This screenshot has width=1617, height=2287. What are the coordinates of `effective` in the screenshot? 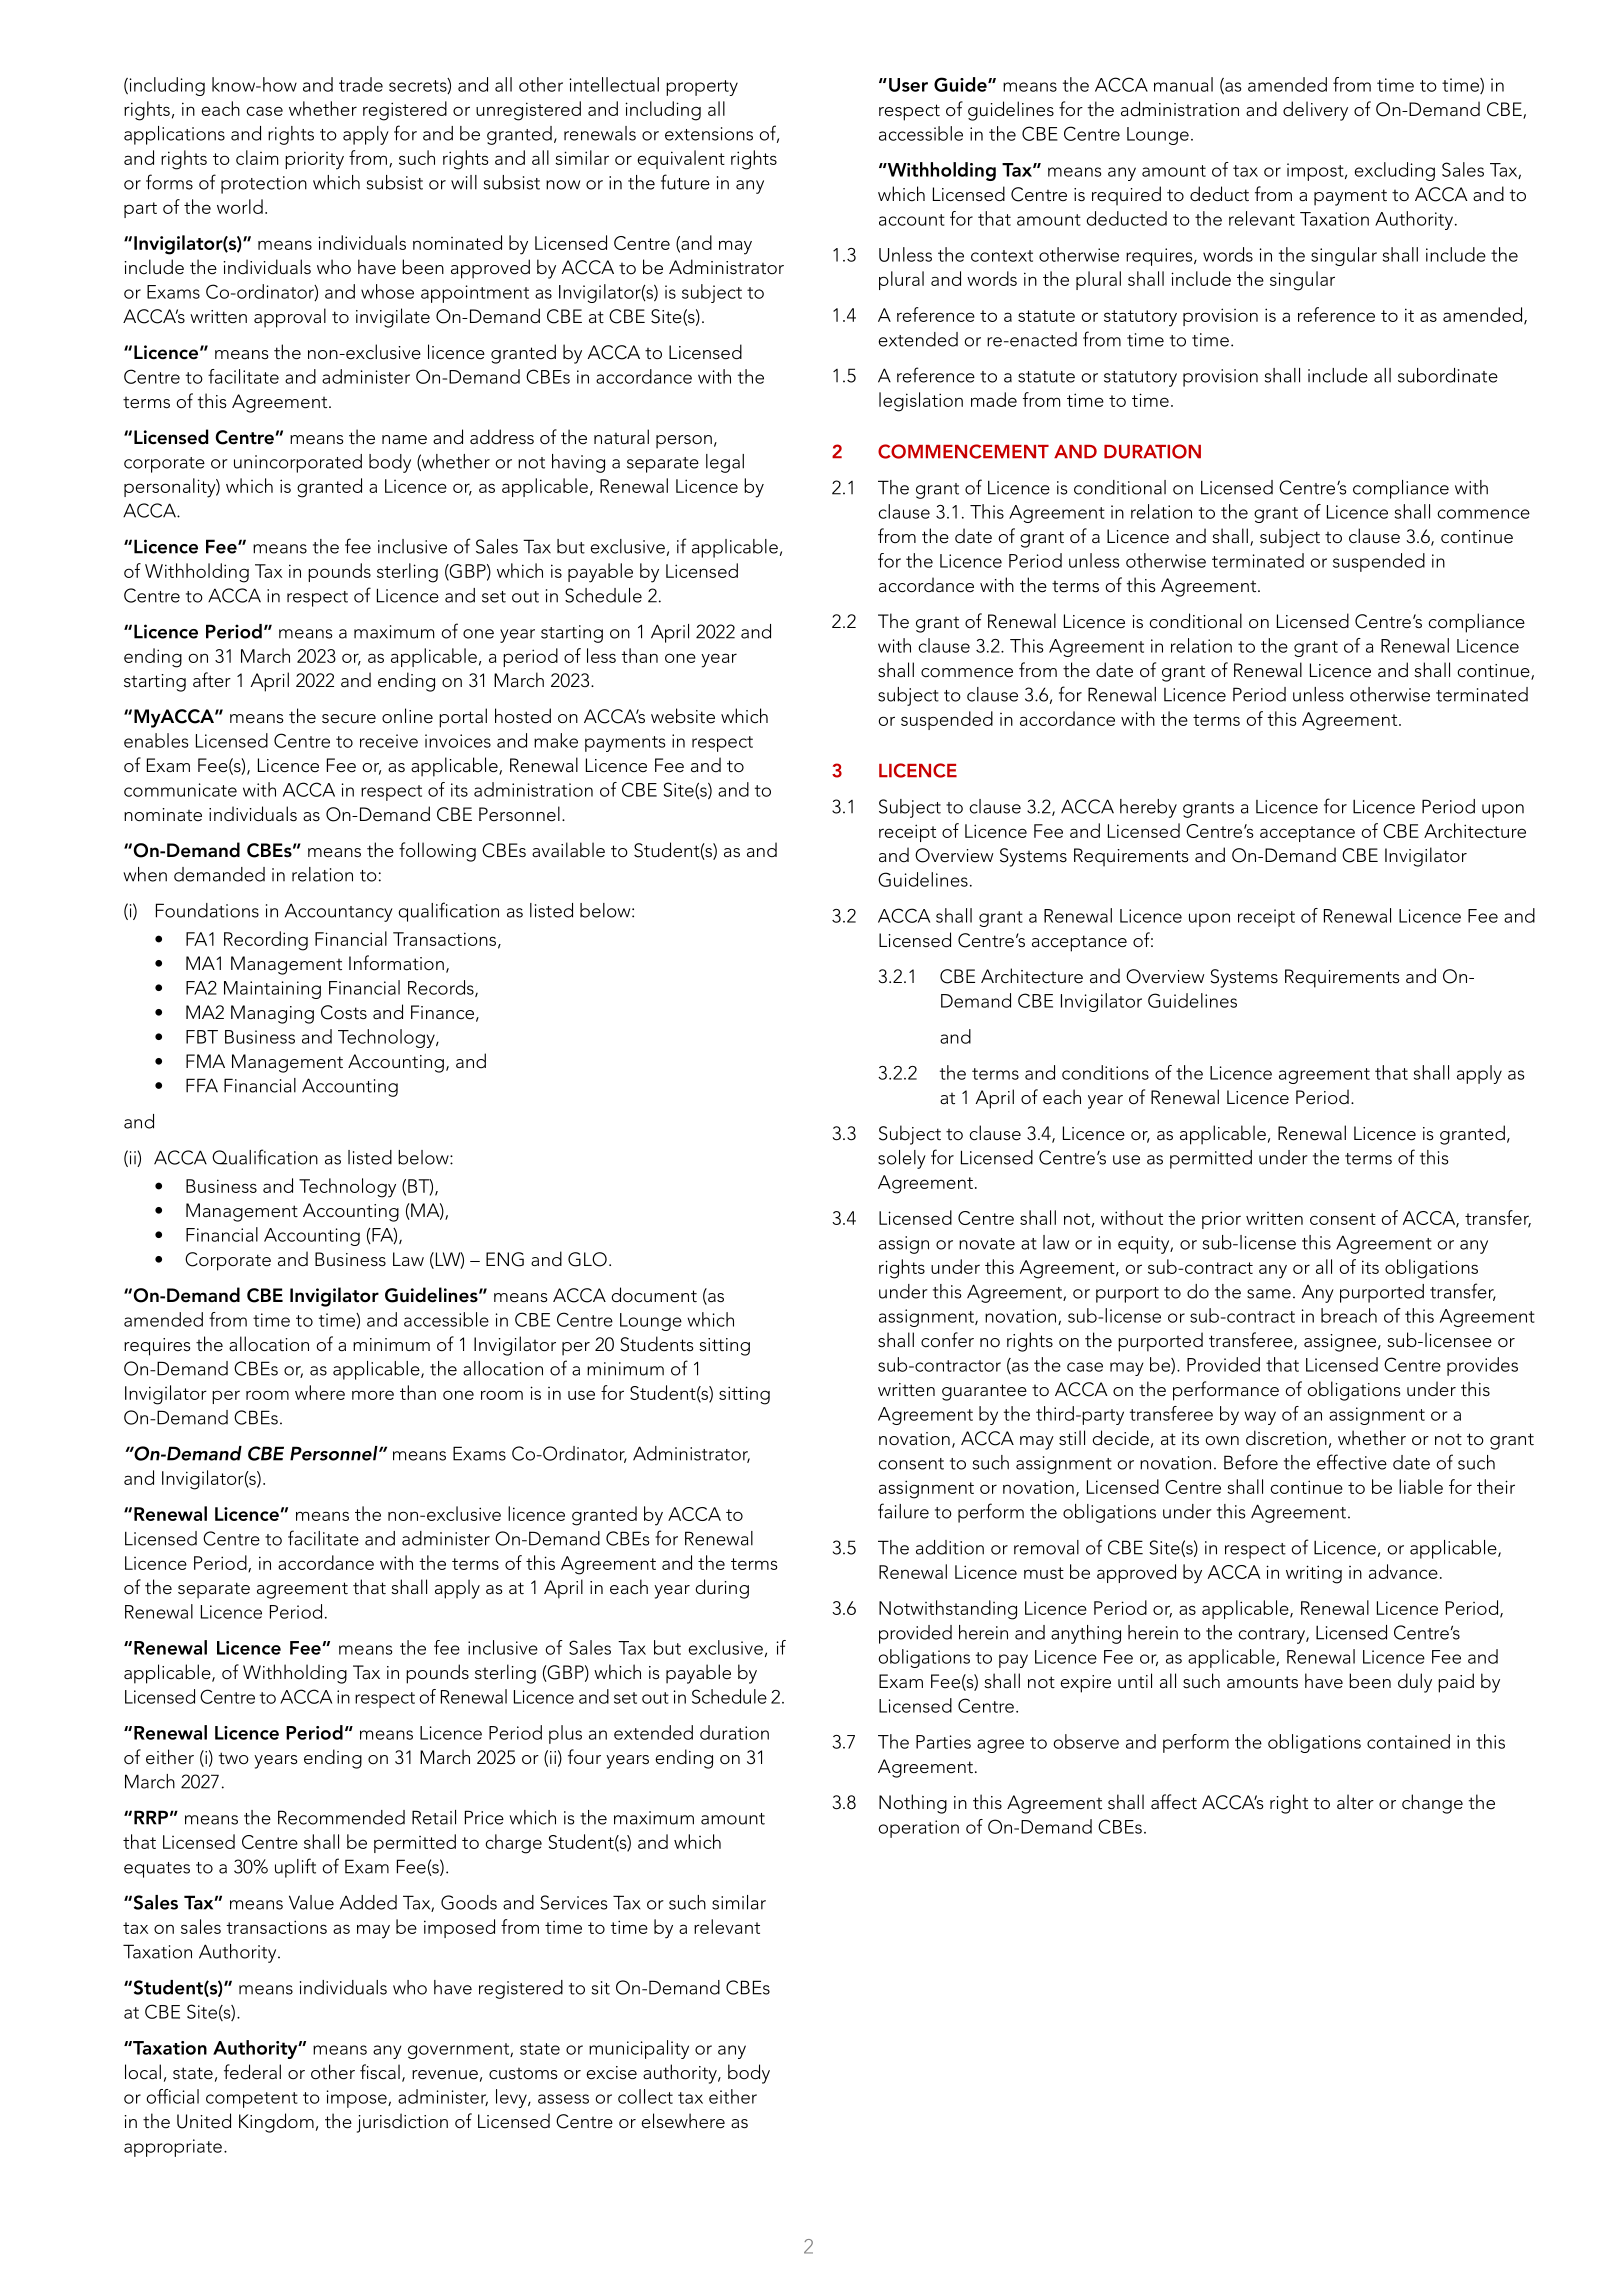 It's located at (1352, 1462).
